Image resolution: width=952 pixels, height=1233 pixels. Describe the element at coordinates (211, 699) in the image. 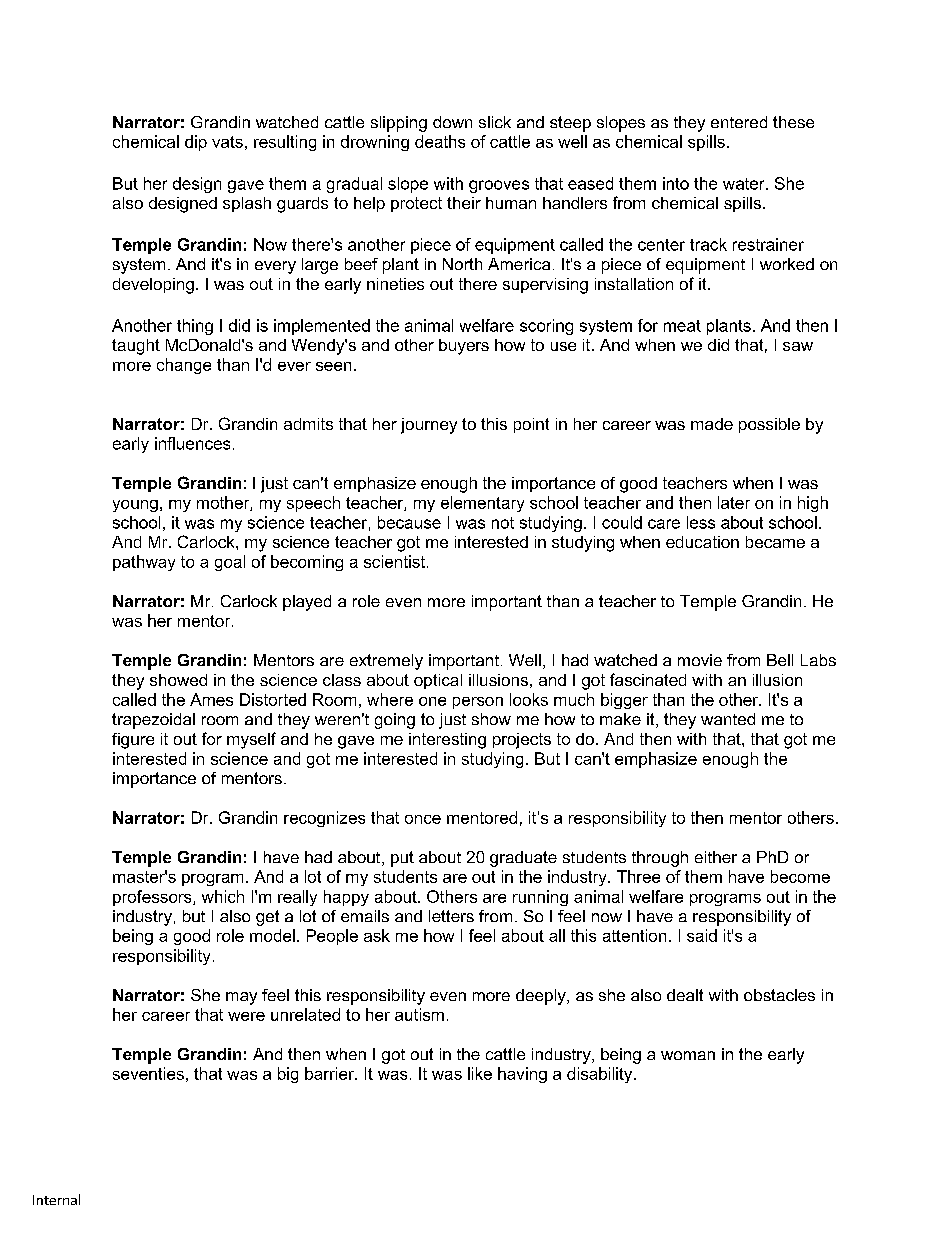

I see `Ames` at that location.
